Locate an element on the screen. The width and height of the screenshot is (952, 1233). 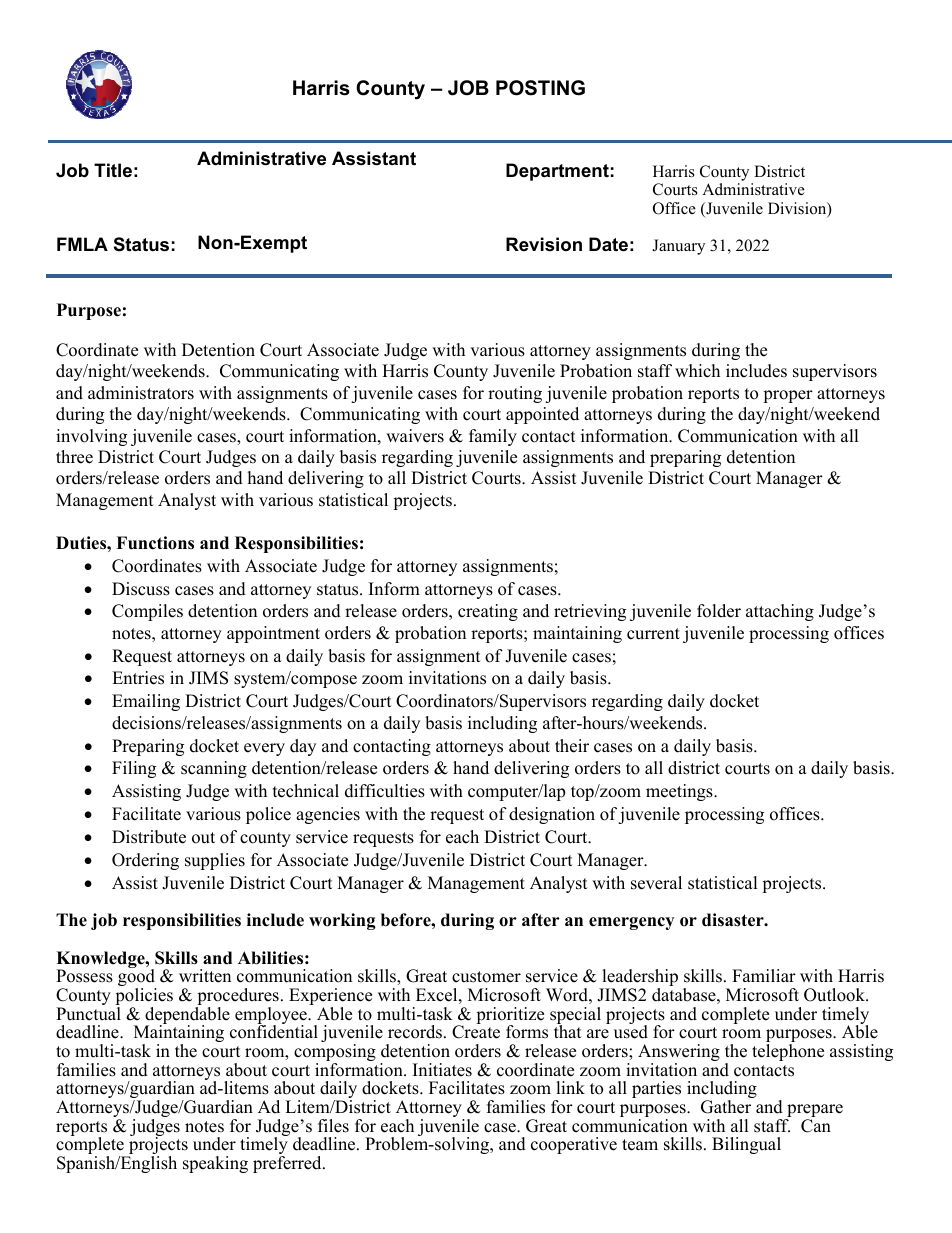
customer is located at coordinates (486, 977).
